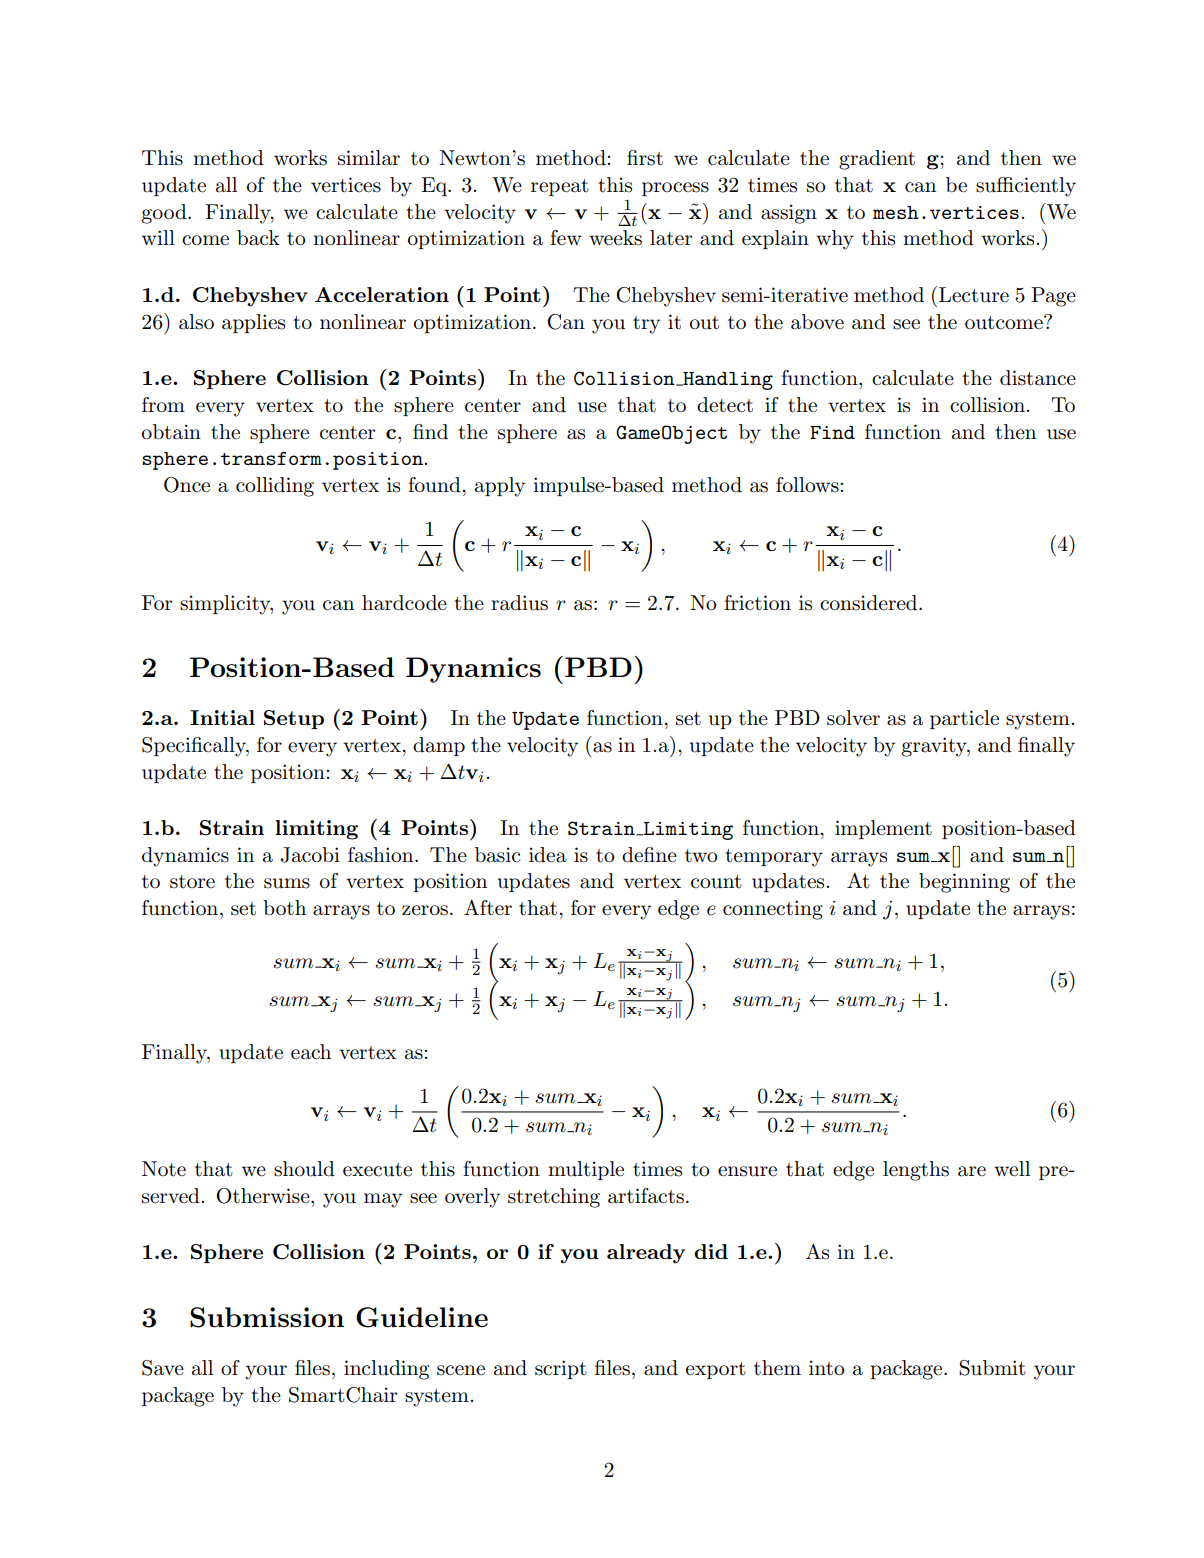 This screenshot has width=1204, height=1558. Describe the element at coordinates (649, 855) in the screenshot. I see `define` at that location.
